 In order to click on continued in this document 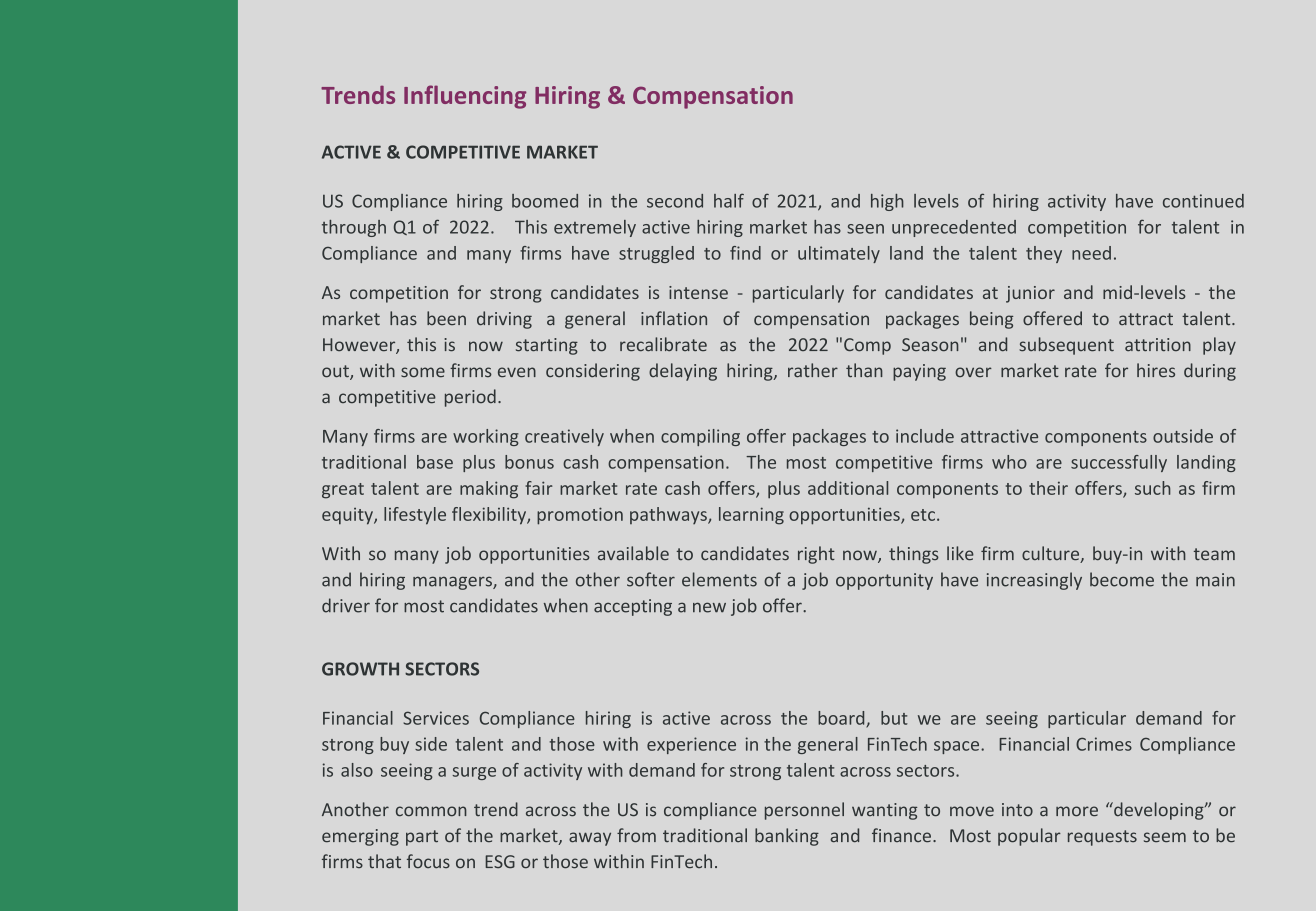, I will do `click(1203, 201)`.
